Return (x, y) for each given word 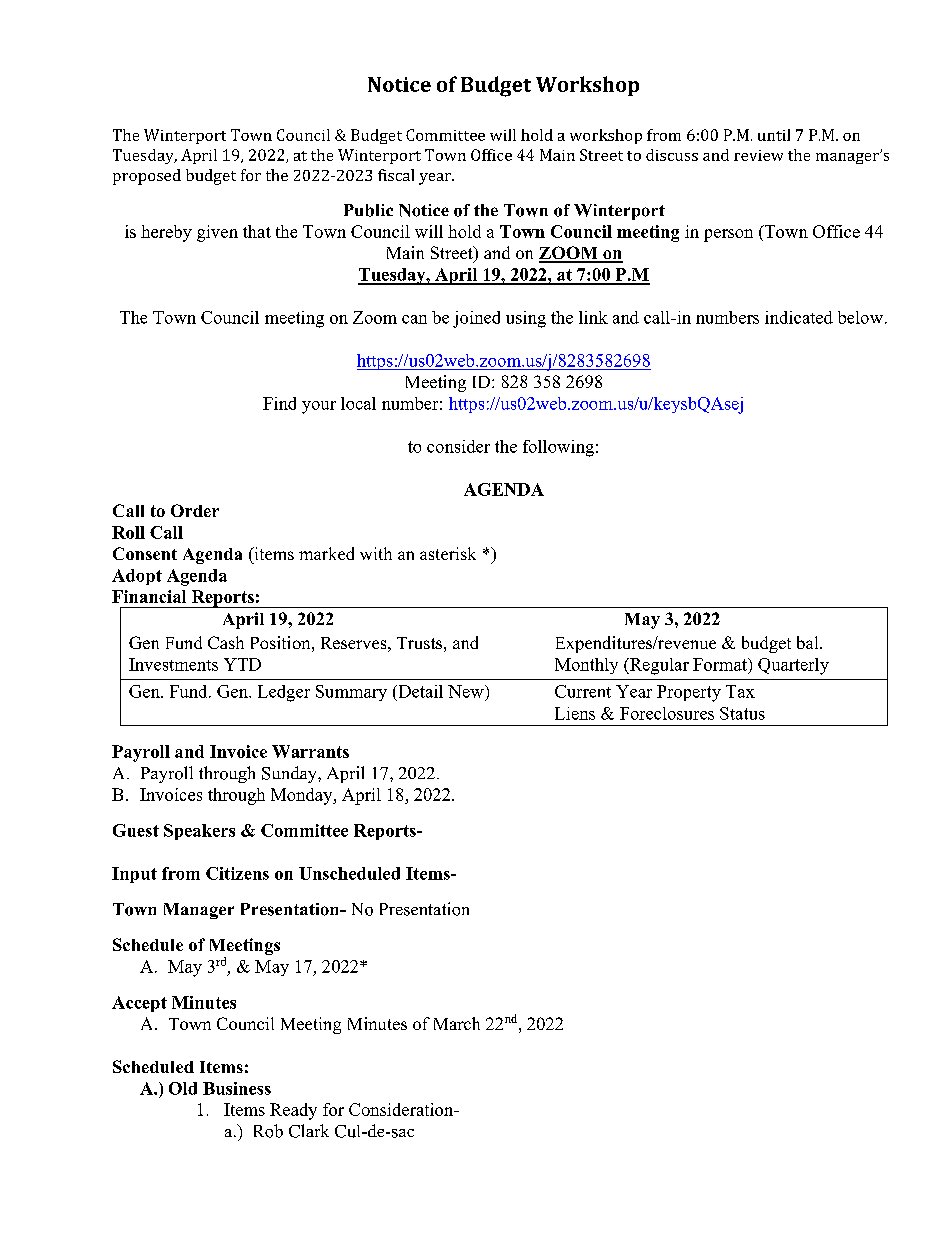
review (758, 155)
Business (237, 1088)
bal (809, 642)
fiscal (396, 175)
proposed (147, 177)
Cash (226, 642)
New (467, 691)
